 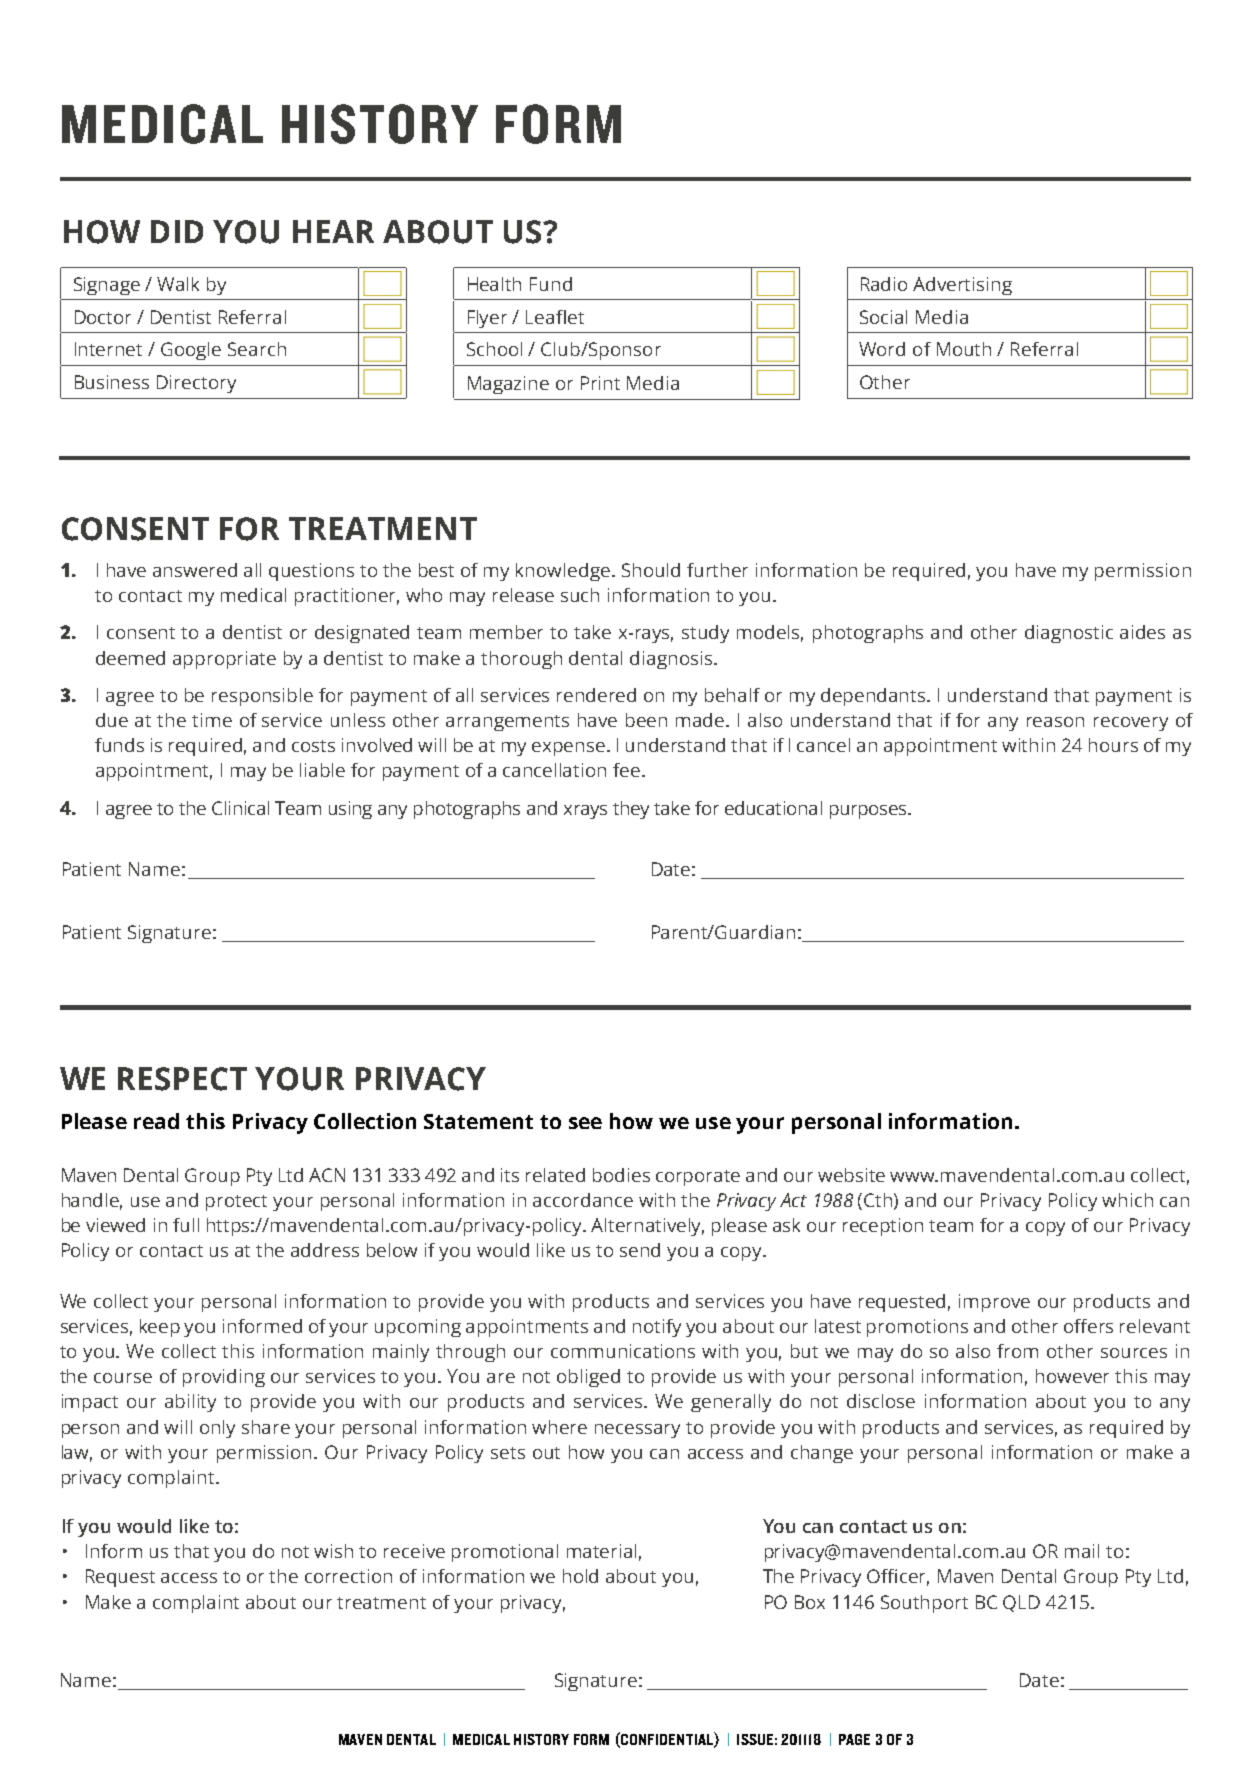 I want to click on appropriate, so click(x=224, y=660).
